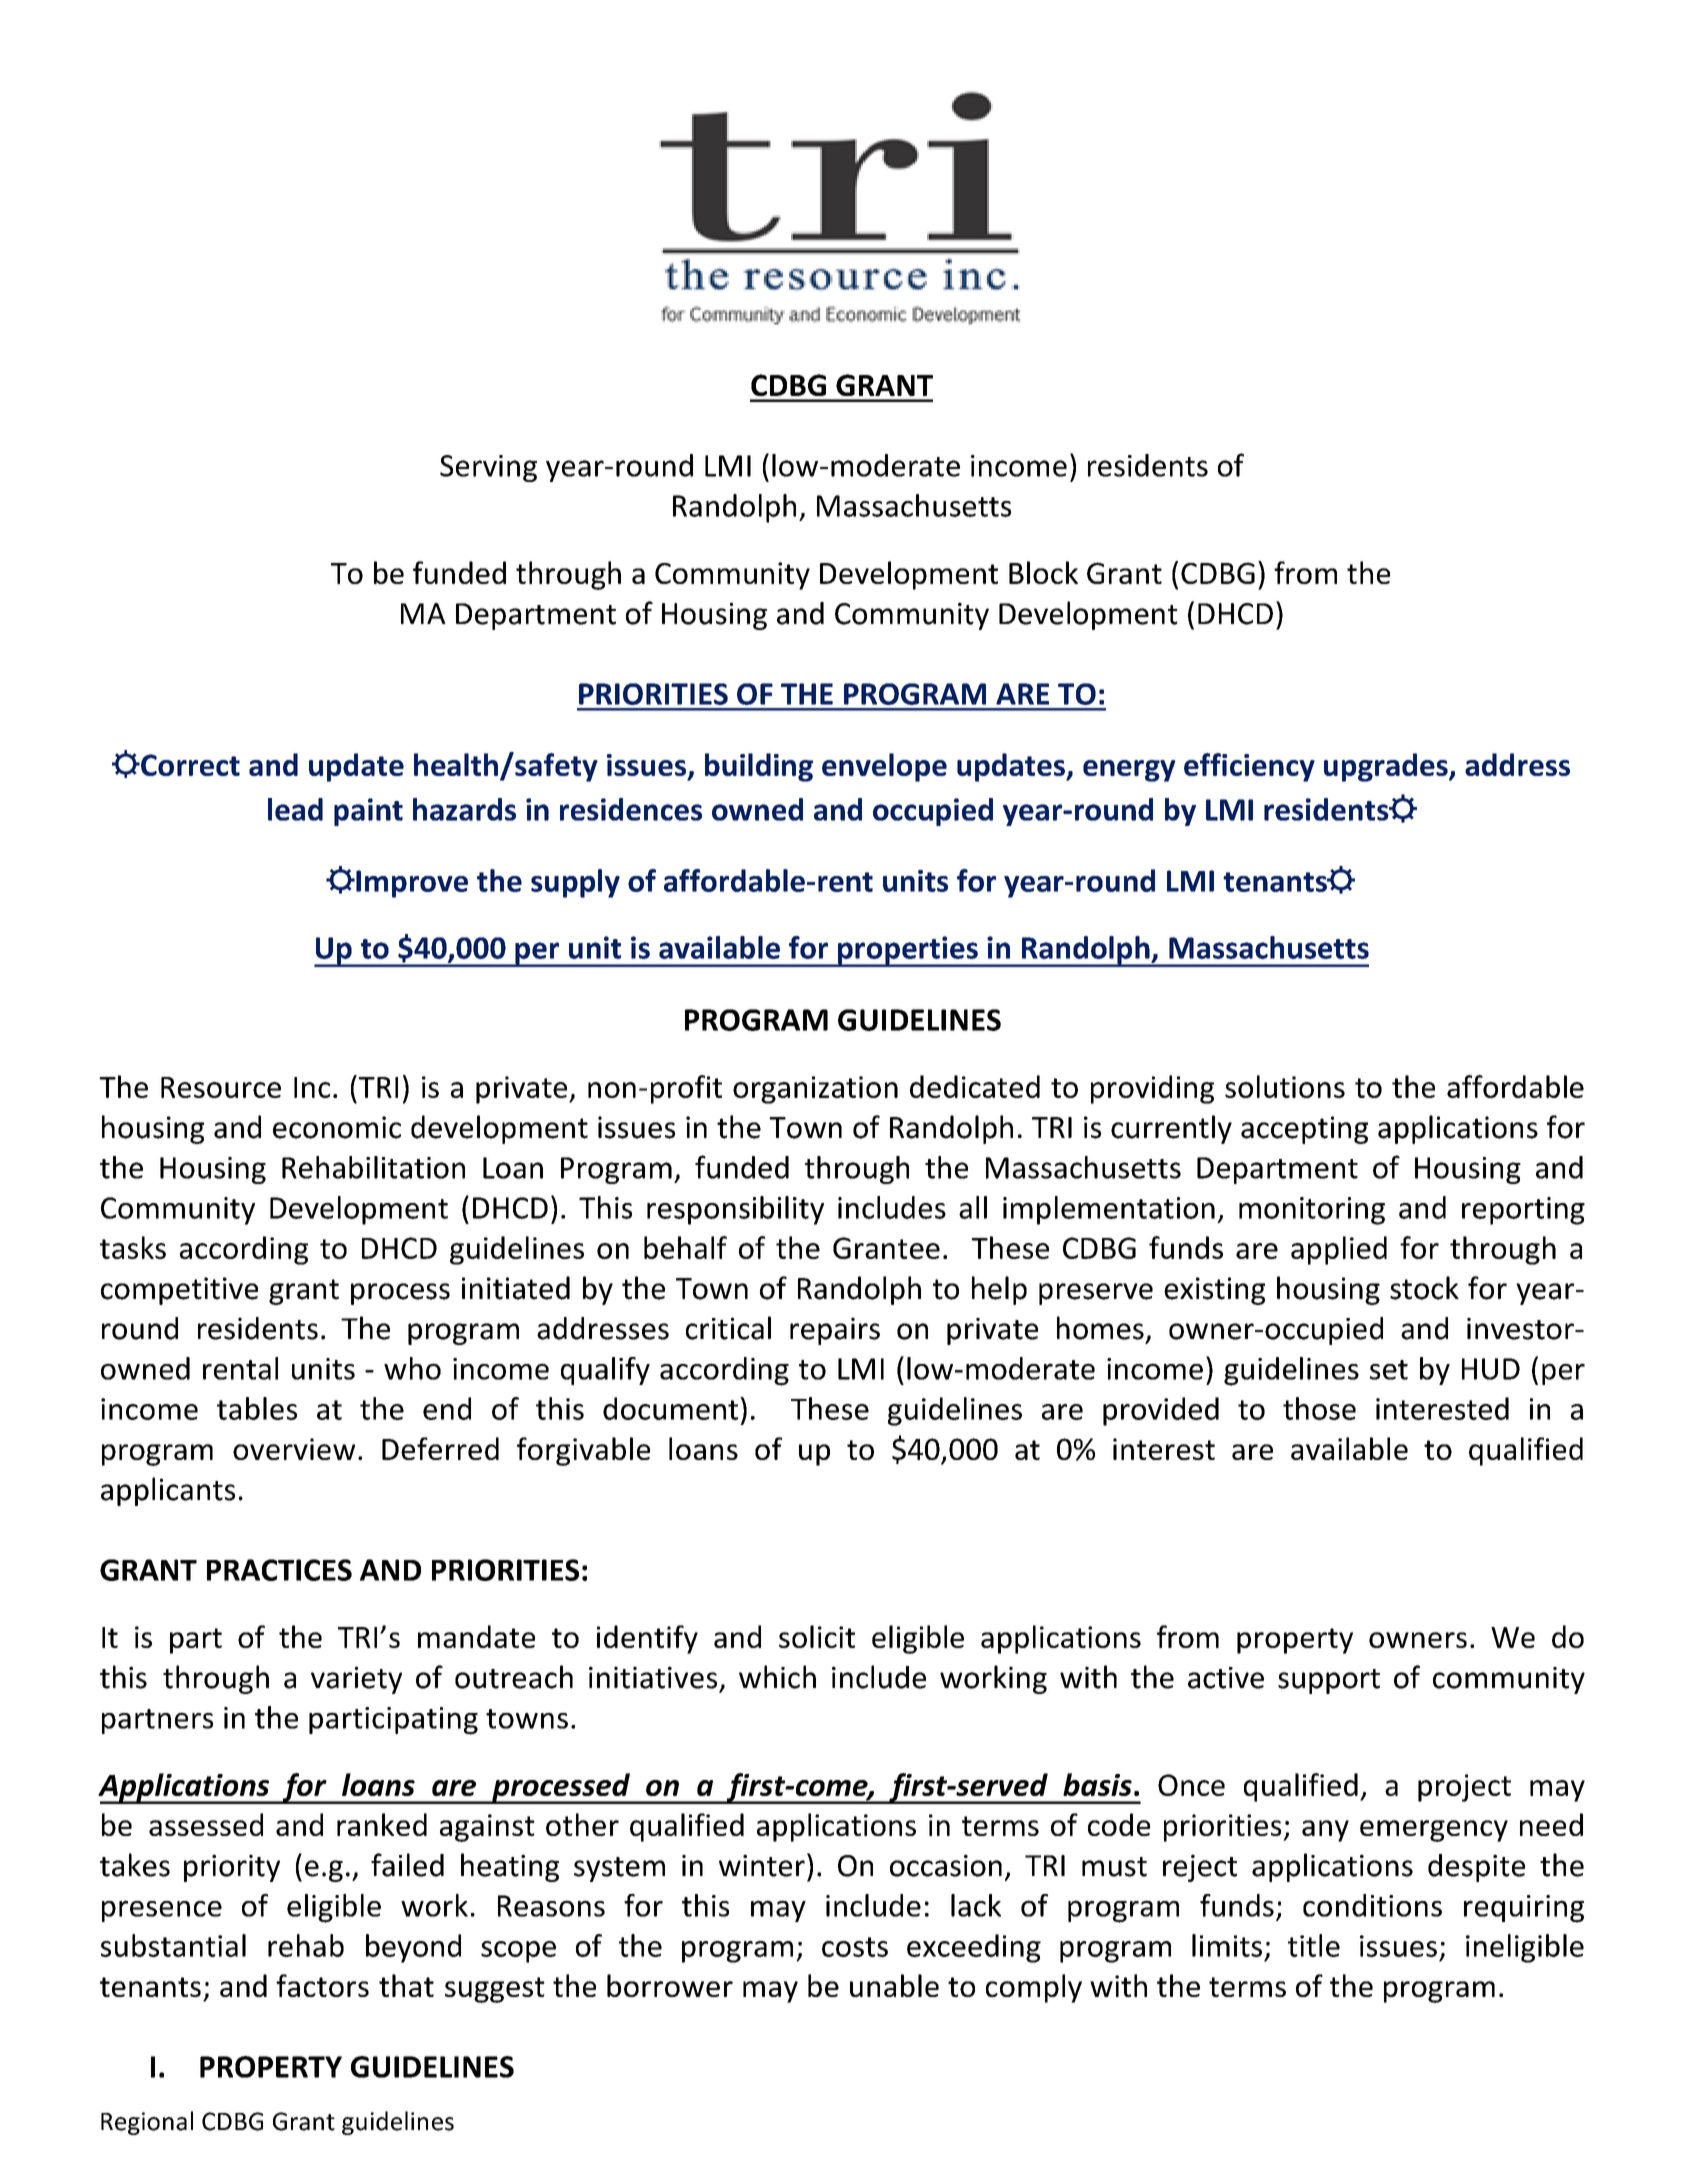 Image resolution: width=1683 pixels, height=2177 pixels. I want to click on competitive, so click(179, 1291).
